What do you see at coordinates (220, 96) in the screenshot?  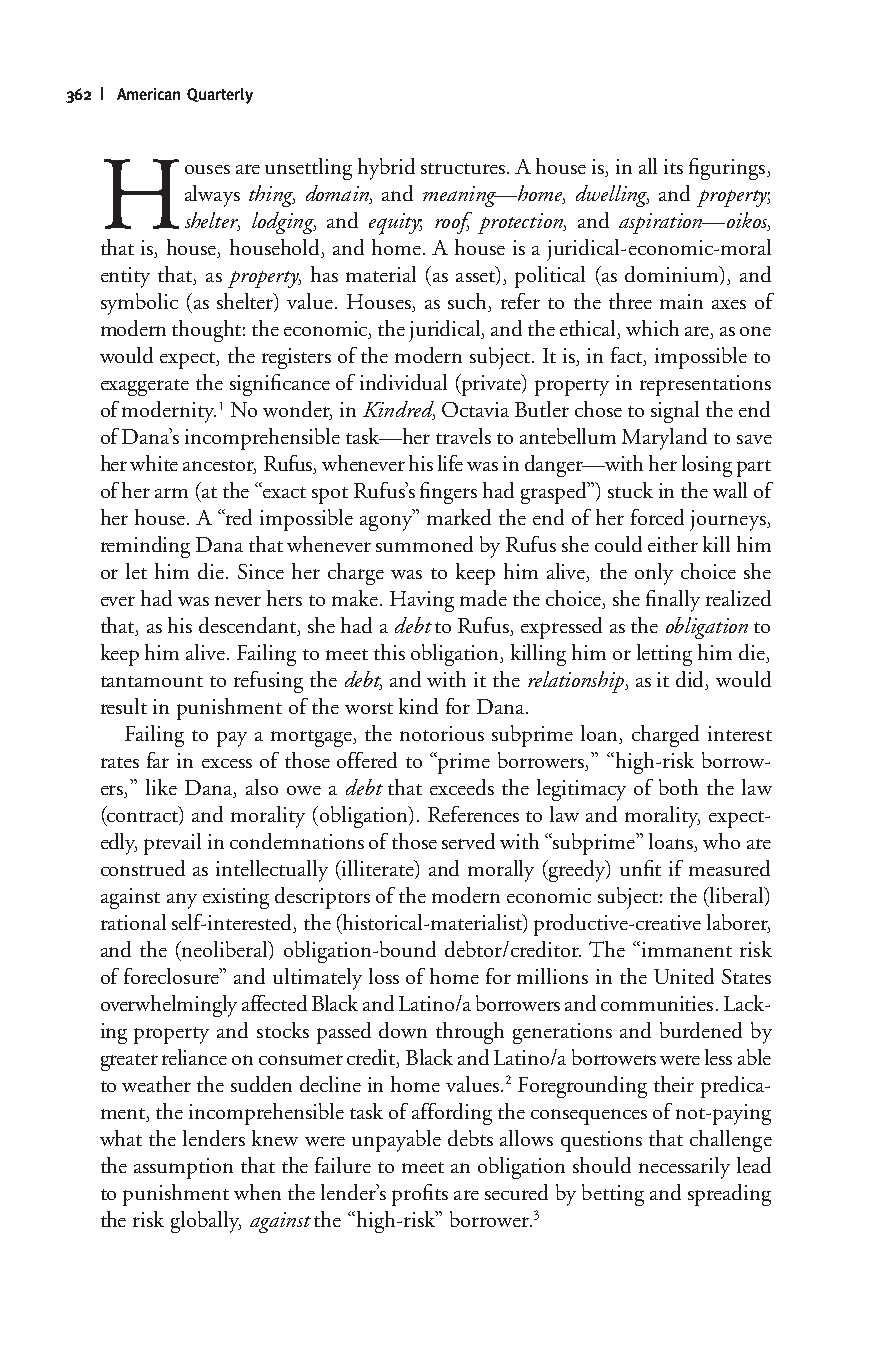 I see `Quarterly` at bounding box center [220, 96].
